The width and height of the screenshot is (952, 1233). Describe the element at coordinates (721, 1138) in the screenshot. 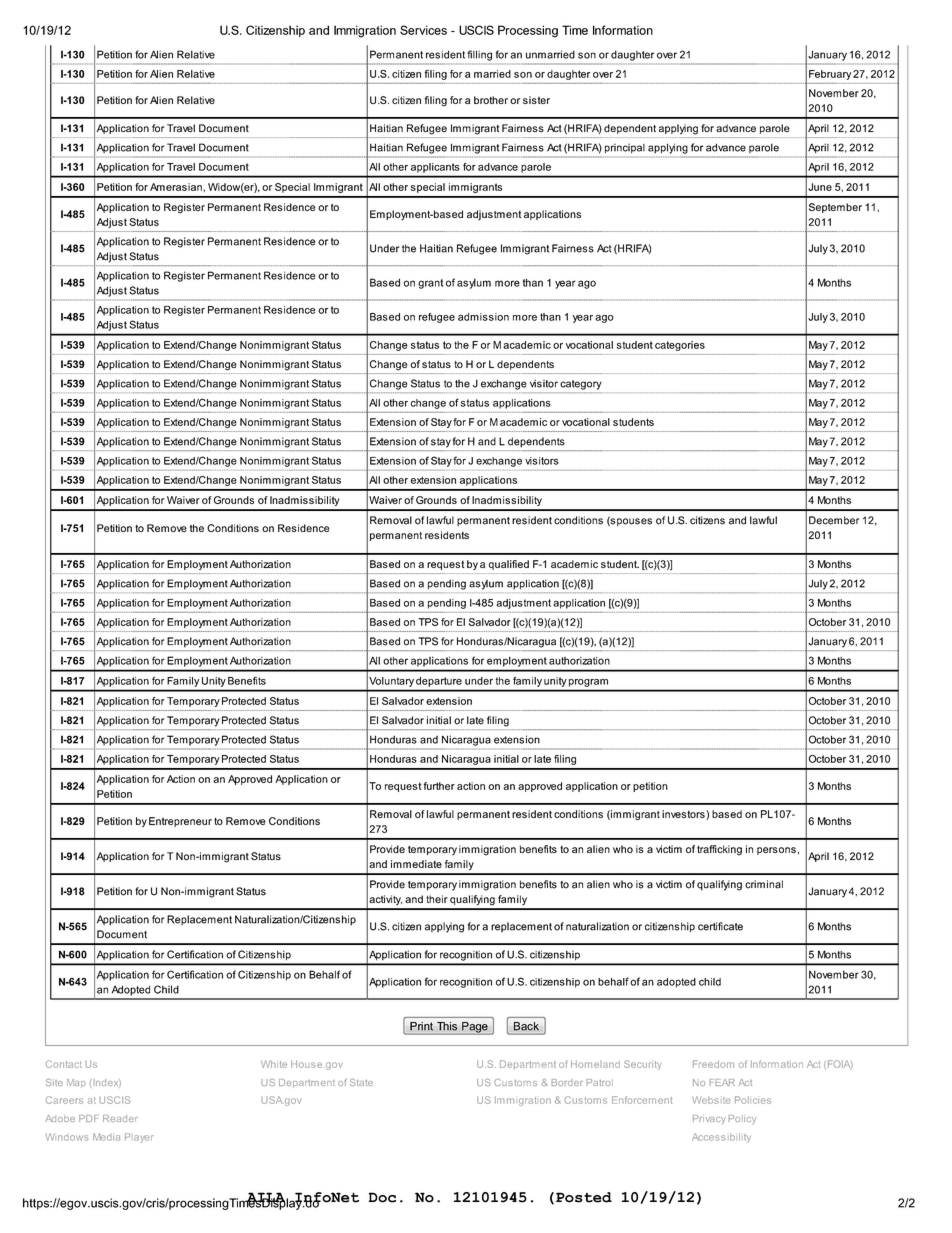

I see `Accessibility` at that location.
